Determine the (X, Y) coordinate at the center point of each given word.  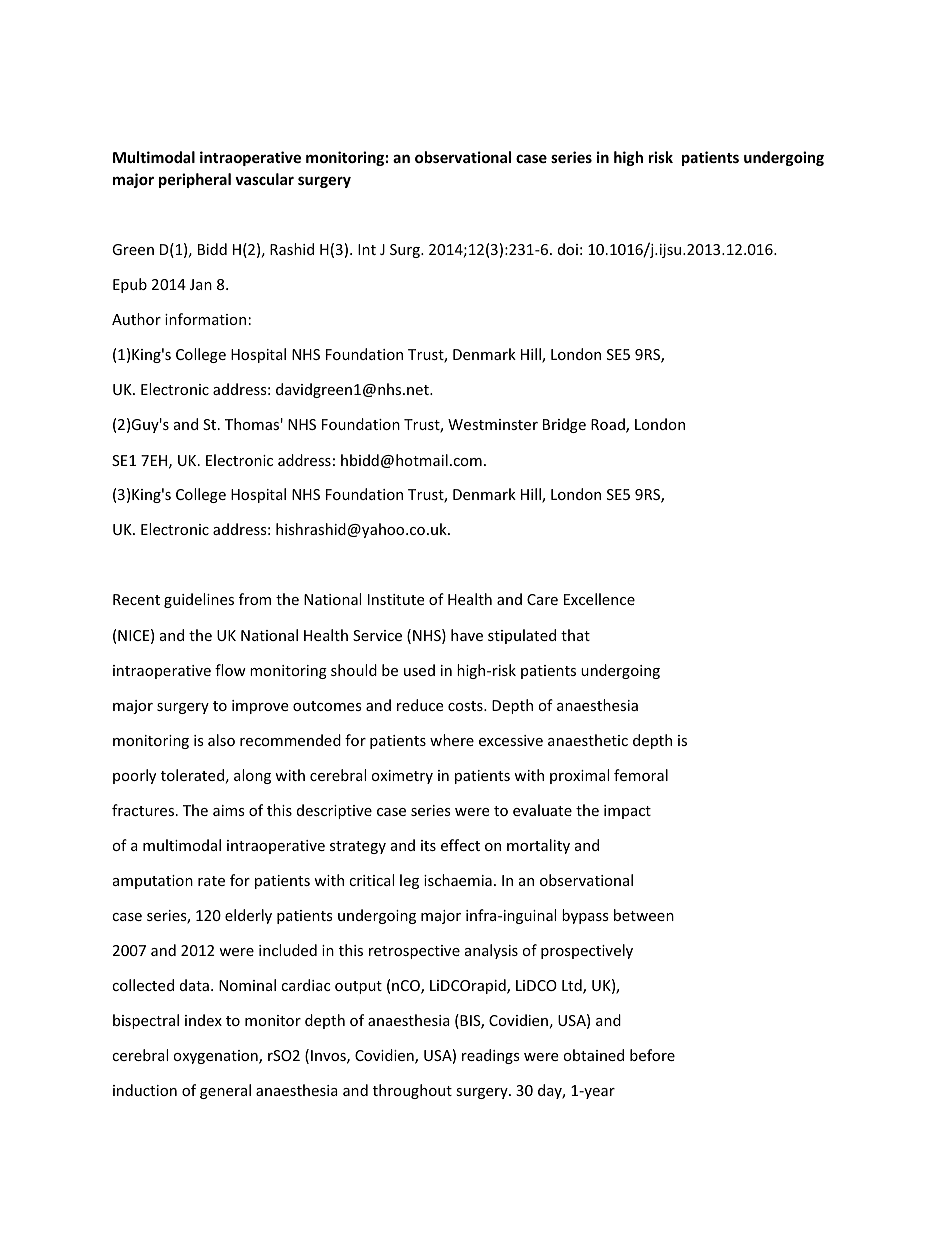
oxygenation (216, 1057)
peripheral (195, 180)
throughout (412, 1091)
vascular (264, 179)
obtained (593, 1055)
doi (568, 249)
